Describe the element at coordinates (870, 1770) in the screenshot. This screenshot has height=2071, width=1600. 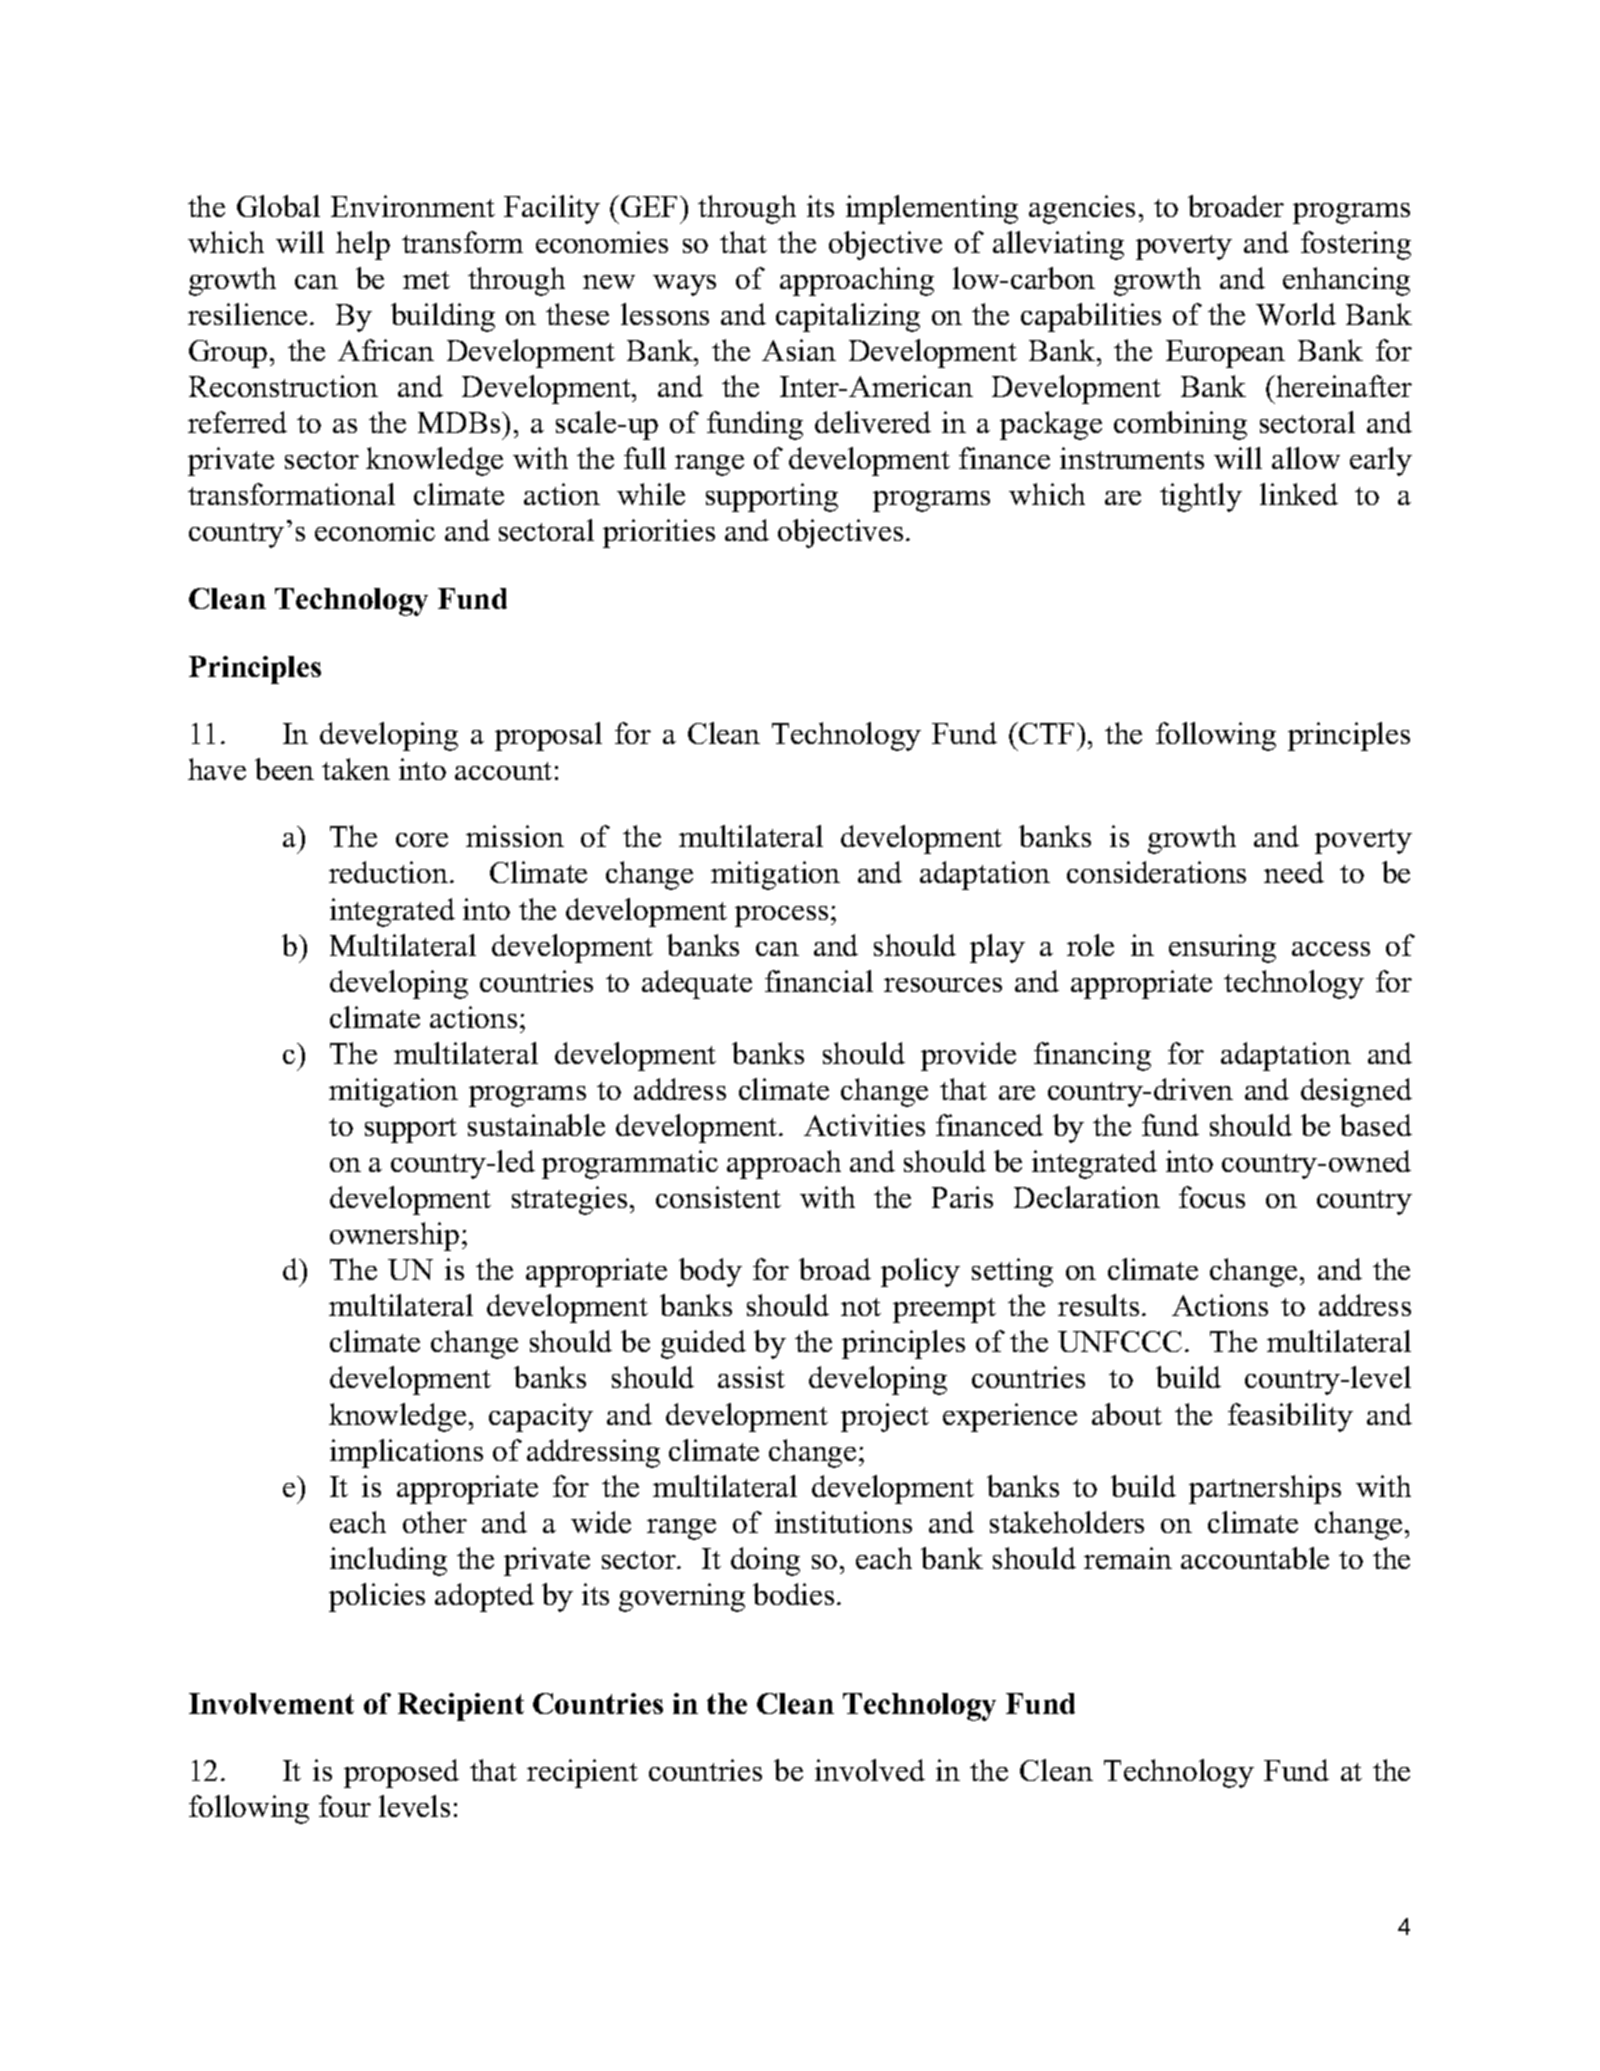
I see `involved` at that location.
